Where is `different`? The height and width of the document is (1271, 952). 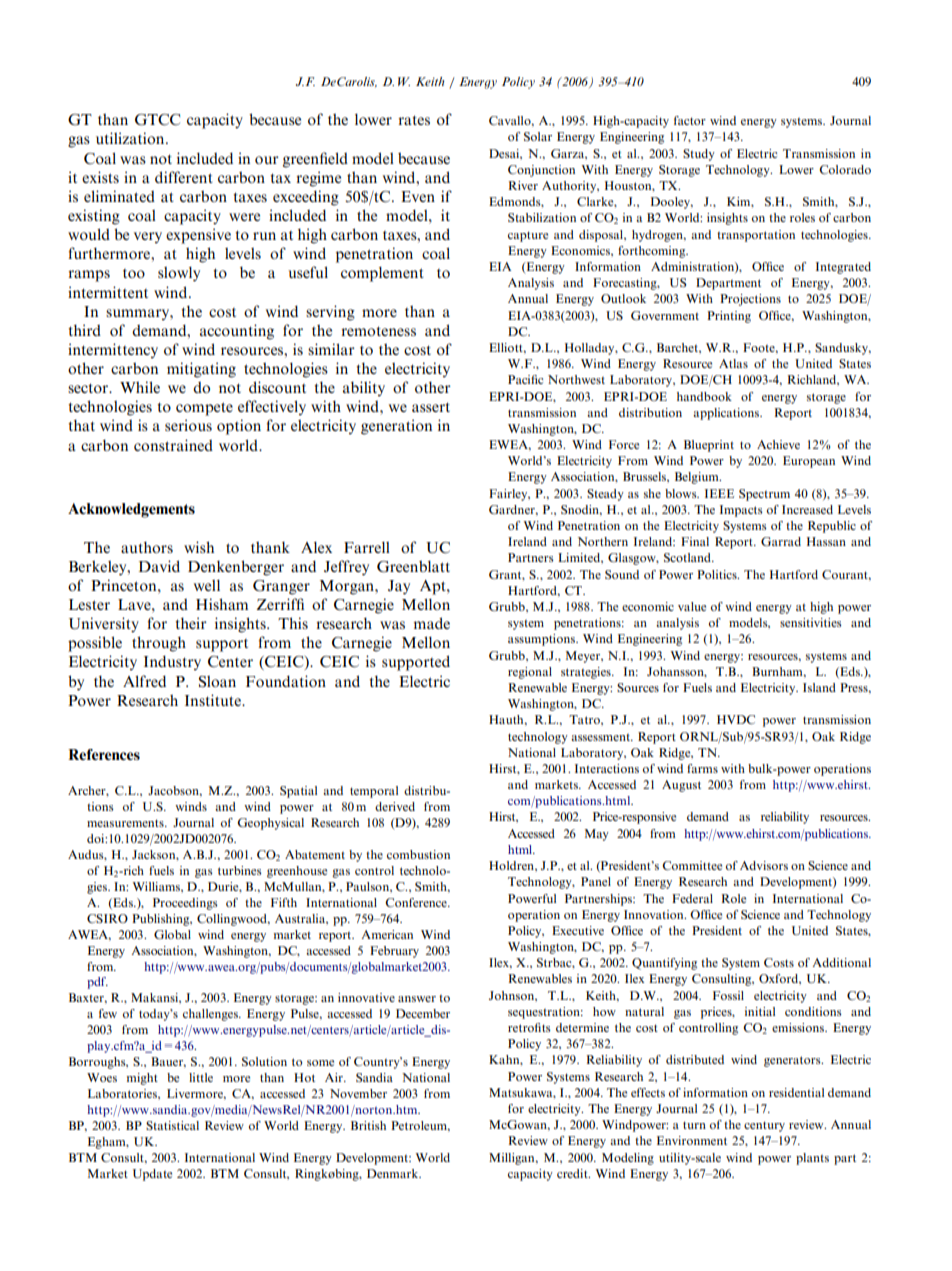 different is located at coordinates (184, 177).
